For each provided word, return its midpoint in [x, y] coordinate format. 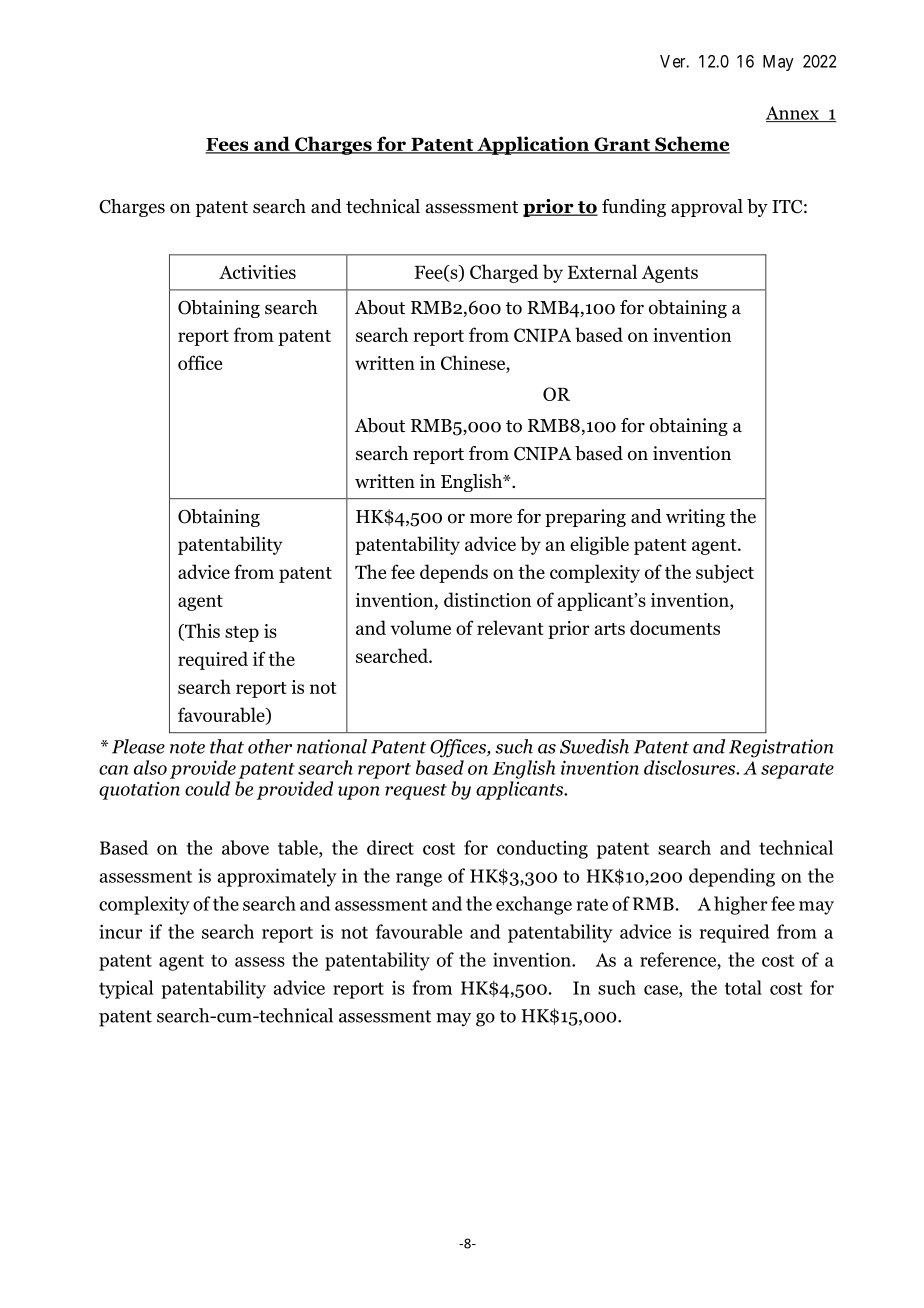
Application [533, 145]
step [242, 634]
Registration [781, 748]
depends [454, 573]
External [602, 271]
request [416, 792]
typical [126, 989]
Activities [257, 272]
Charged [504, 273]
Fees [228, 145]
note [187, 747]
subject [725, 573]
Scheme [691, 144]
